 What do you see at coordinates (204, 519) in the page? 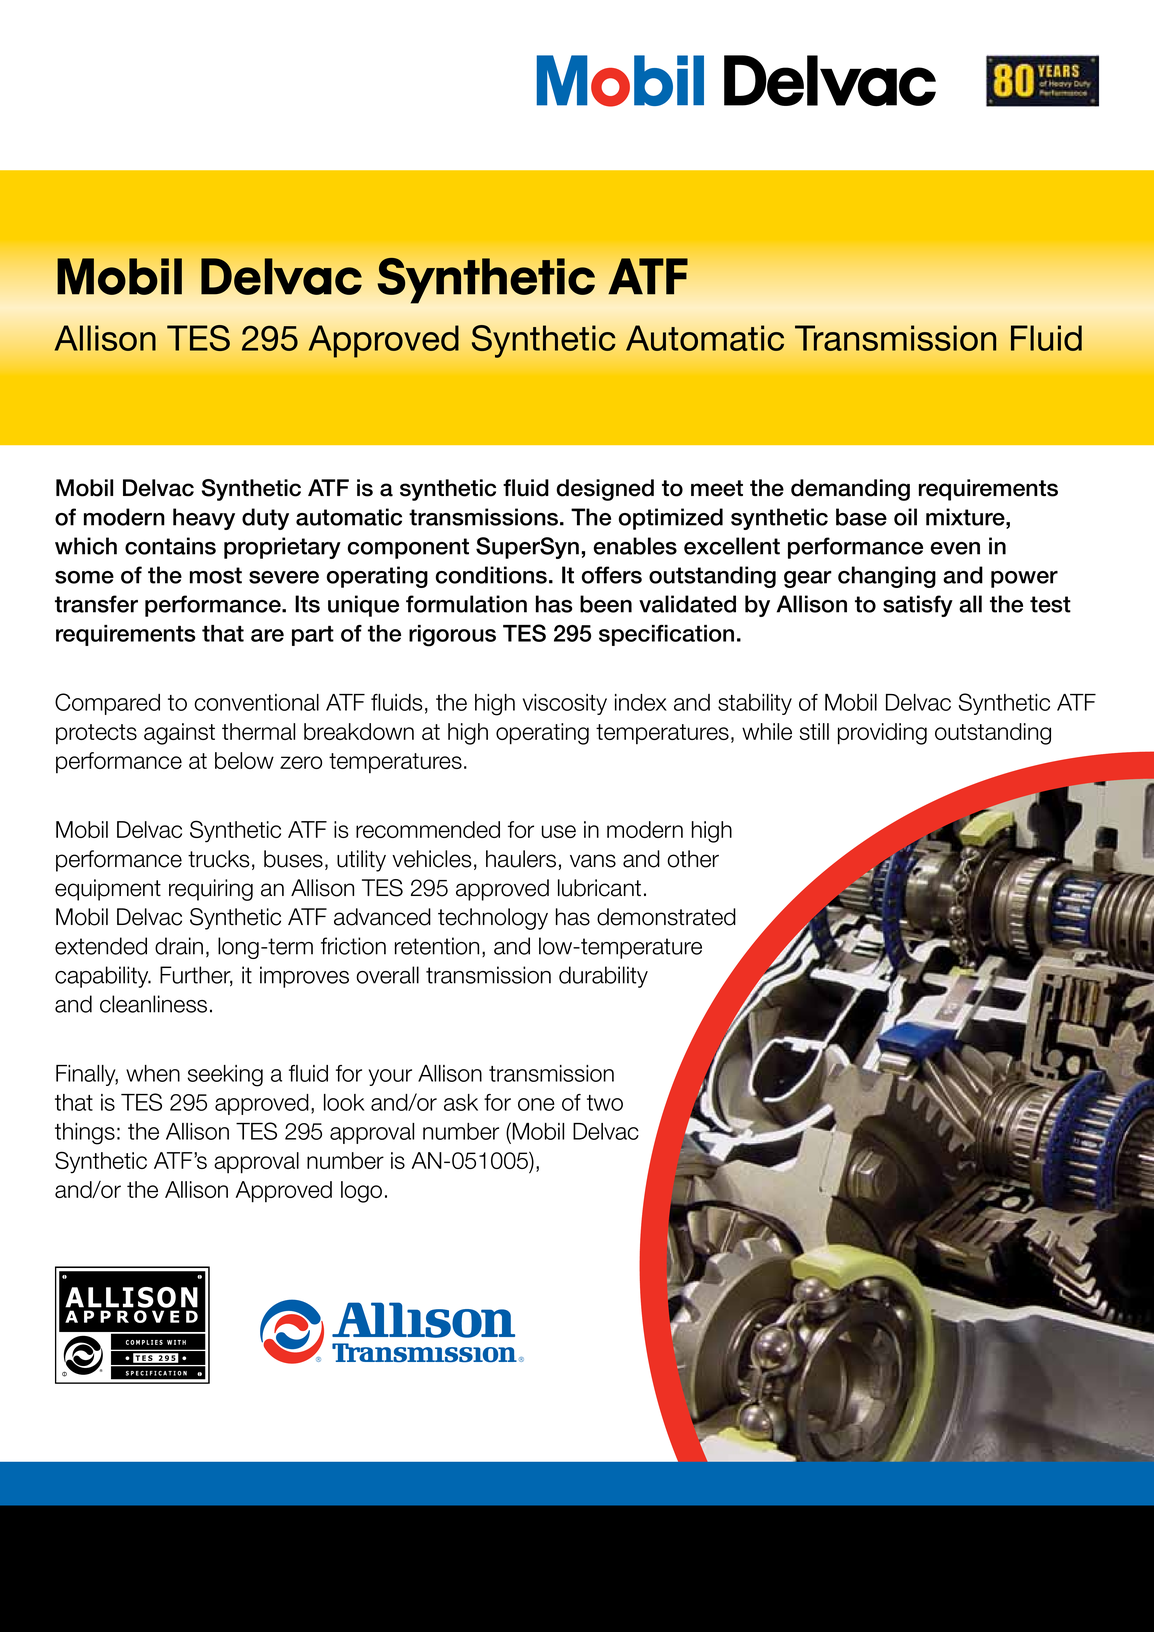
I see `heavy` at bounding box center [204, 519].
